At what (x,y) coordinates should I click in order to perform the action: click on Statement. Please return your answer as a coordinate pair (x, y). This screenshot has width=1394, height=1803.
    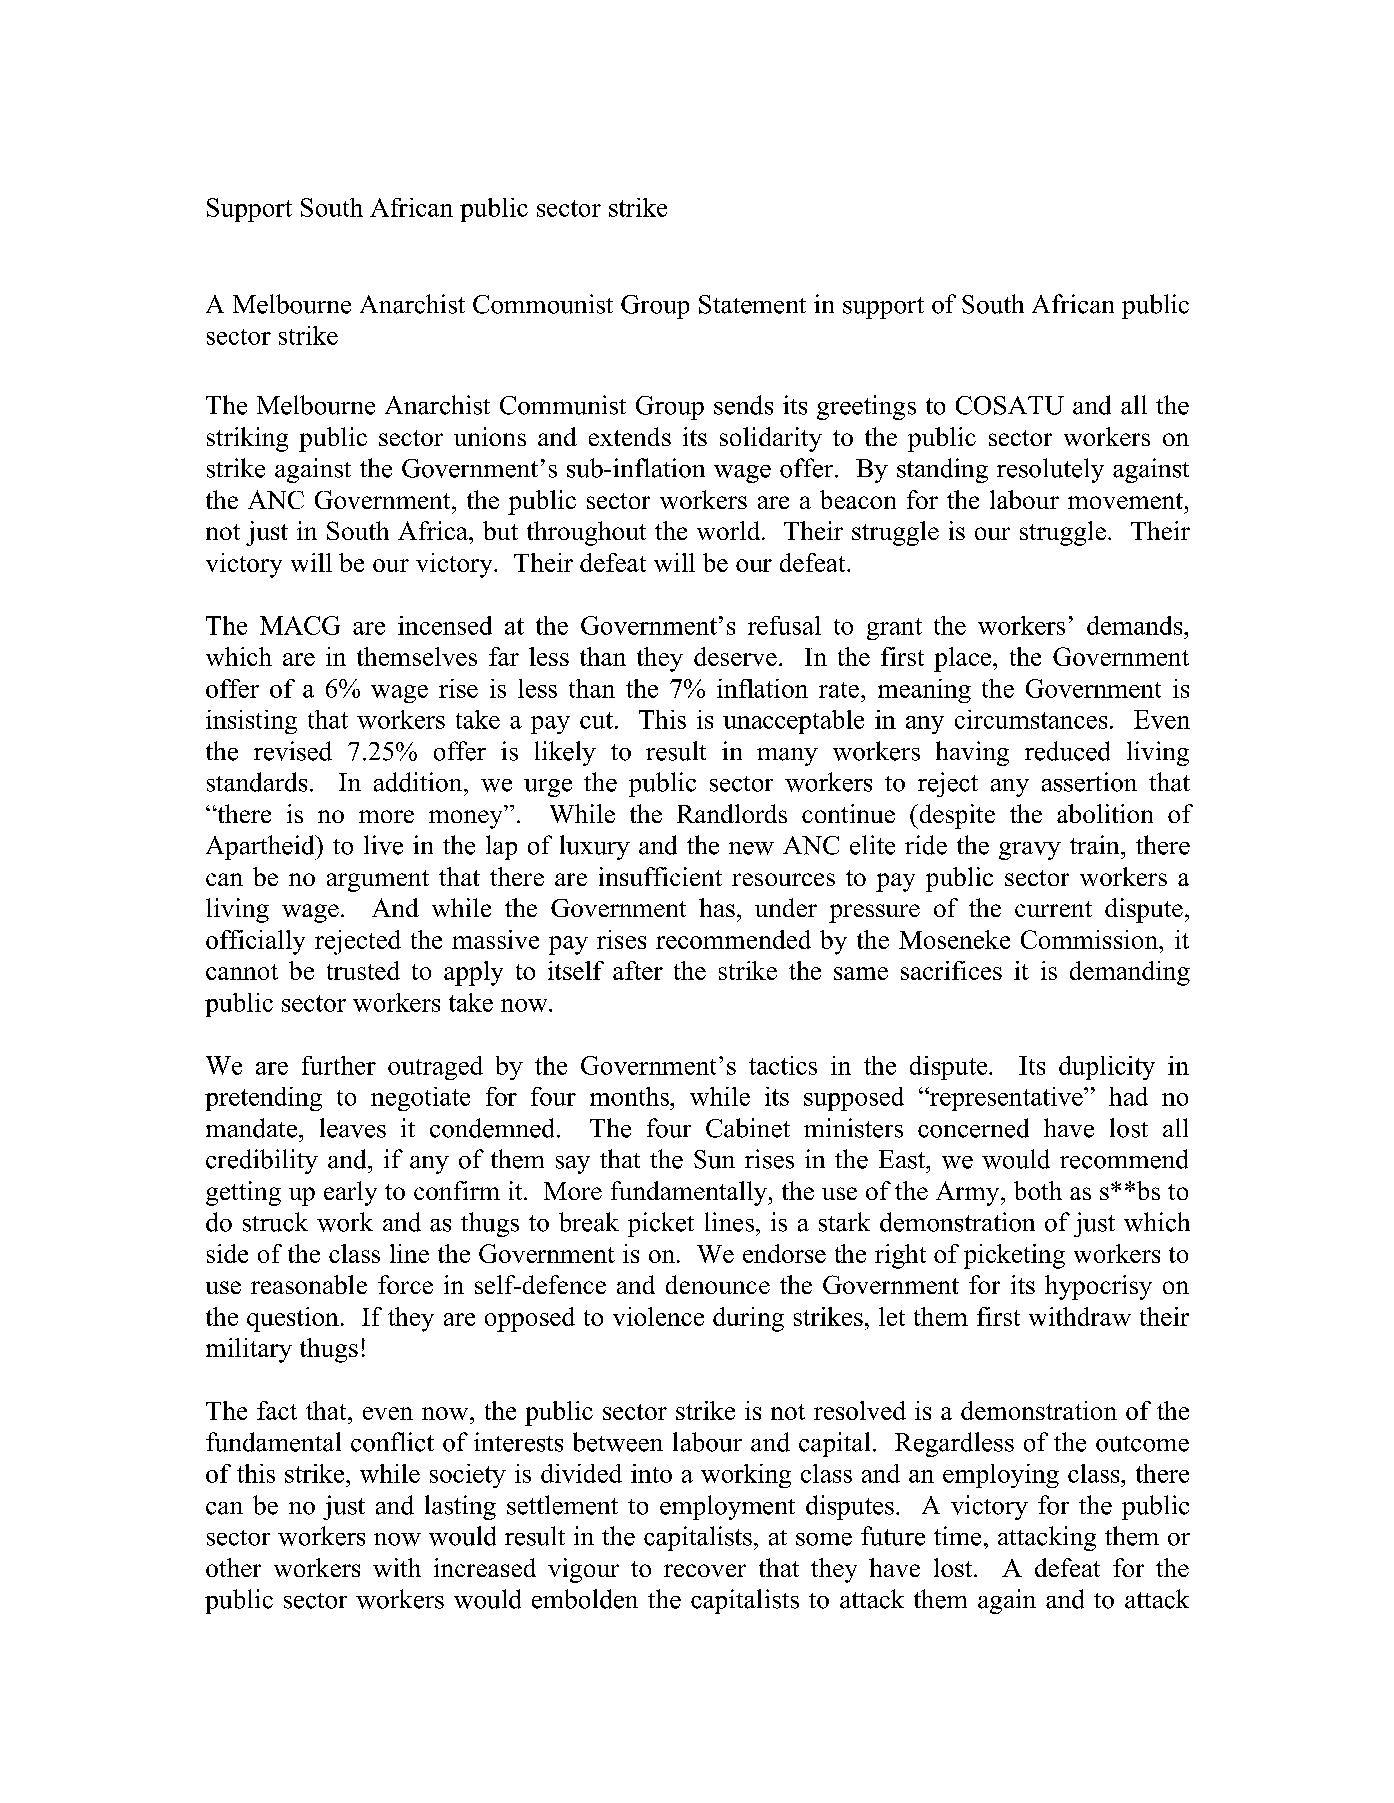
    Looking at the image, I should click on (752, 304).
